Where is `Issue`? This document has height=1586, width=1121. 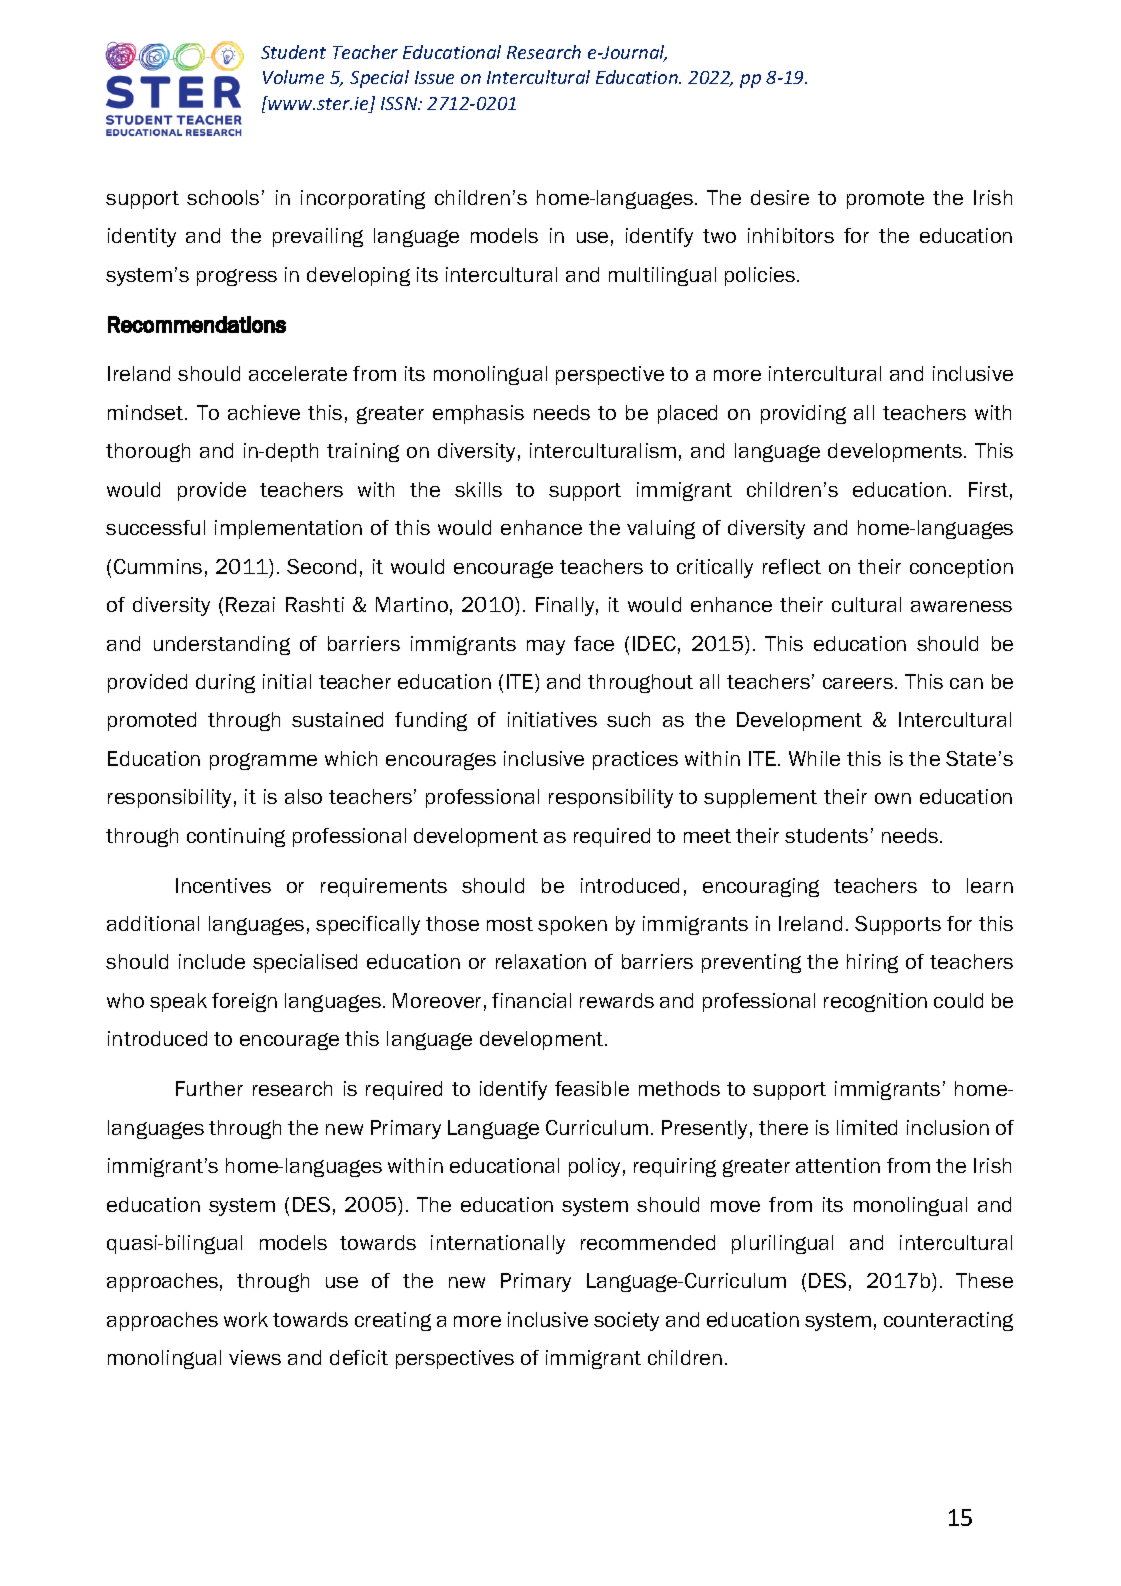
Issue is located at coordinates (434, 77).
